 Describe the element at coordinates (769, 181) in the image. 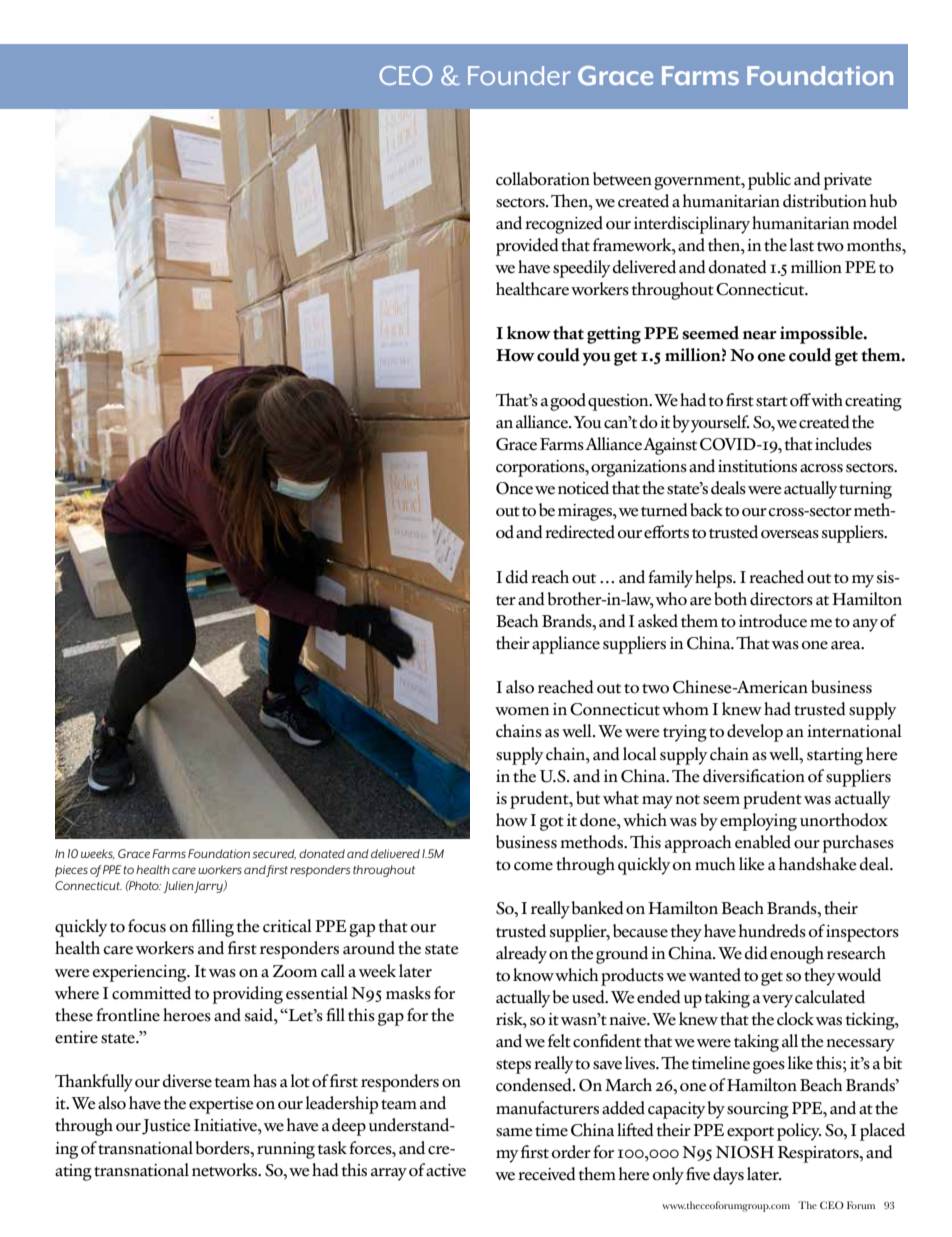

I see `public` at that location.
